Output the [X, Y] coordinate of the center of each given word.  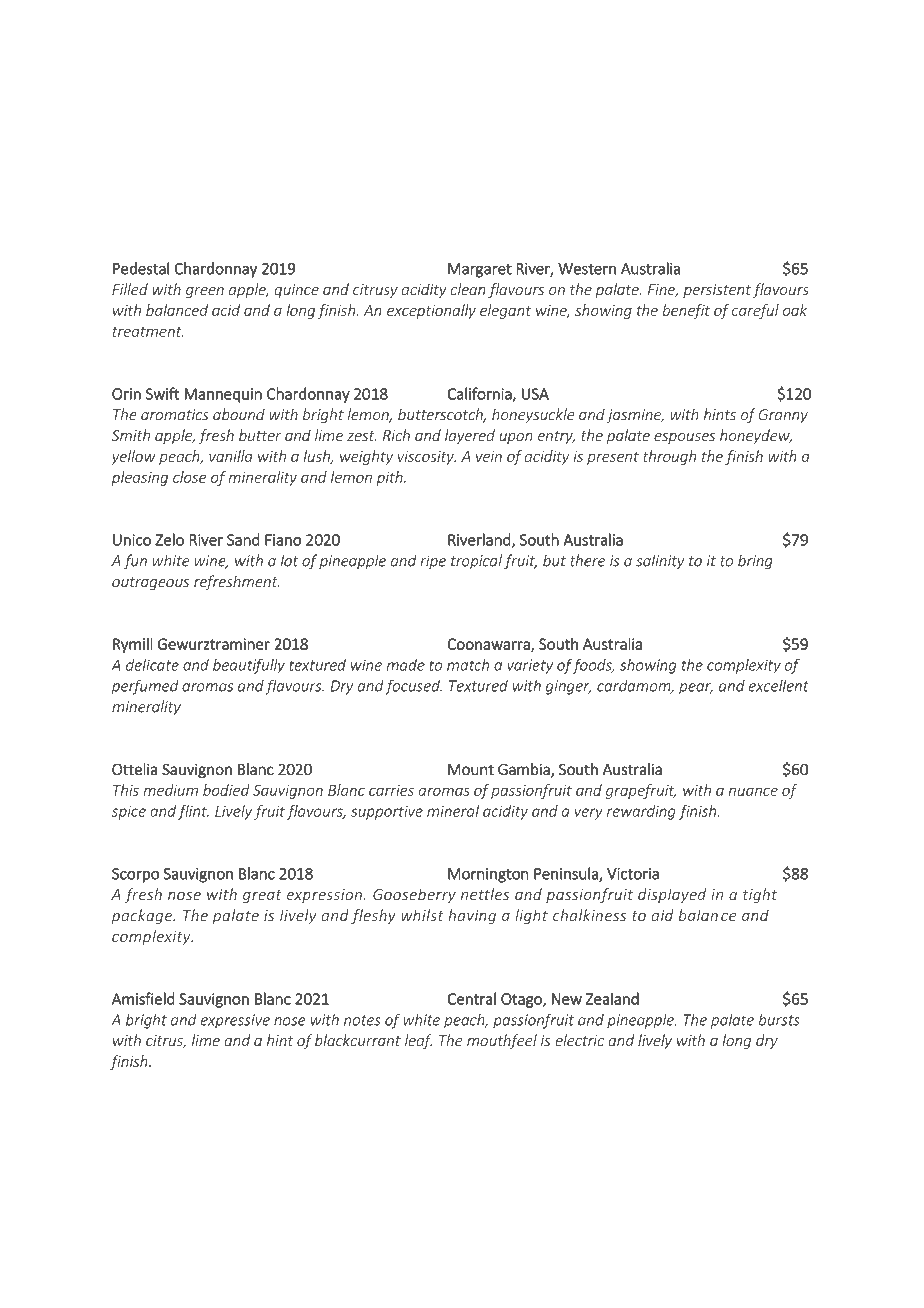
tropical [476, 562]
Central [471, 998]
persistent [717, 291]
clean [468, 289]
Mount [471, 770]
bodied [226, 790]
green [205, 292]
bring [755, 562]
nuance [753, 791]
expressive [235, 1021]
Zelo [169, 539]
